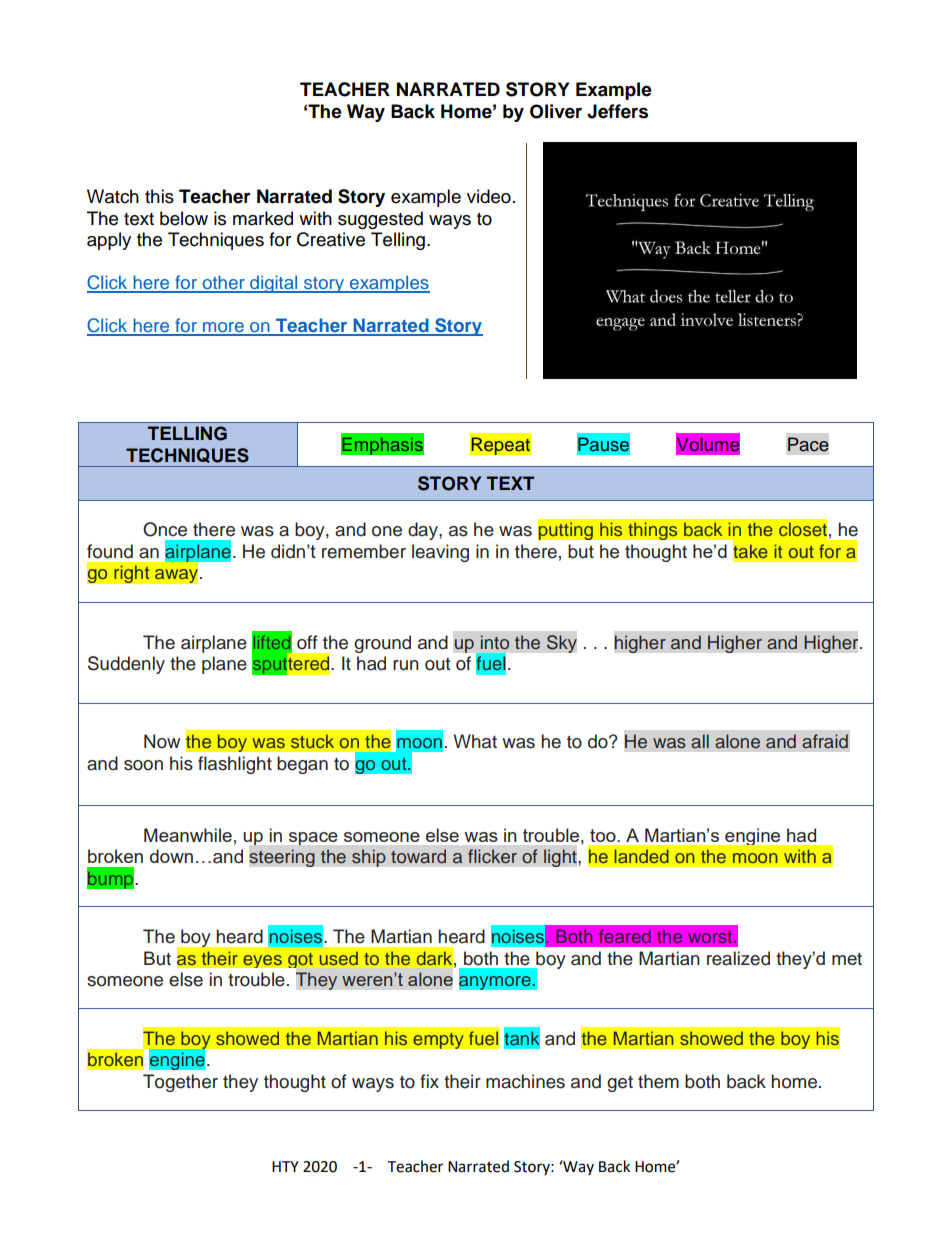 This document has height=1233, width=952. I want to click on right, so click(132, 574).
